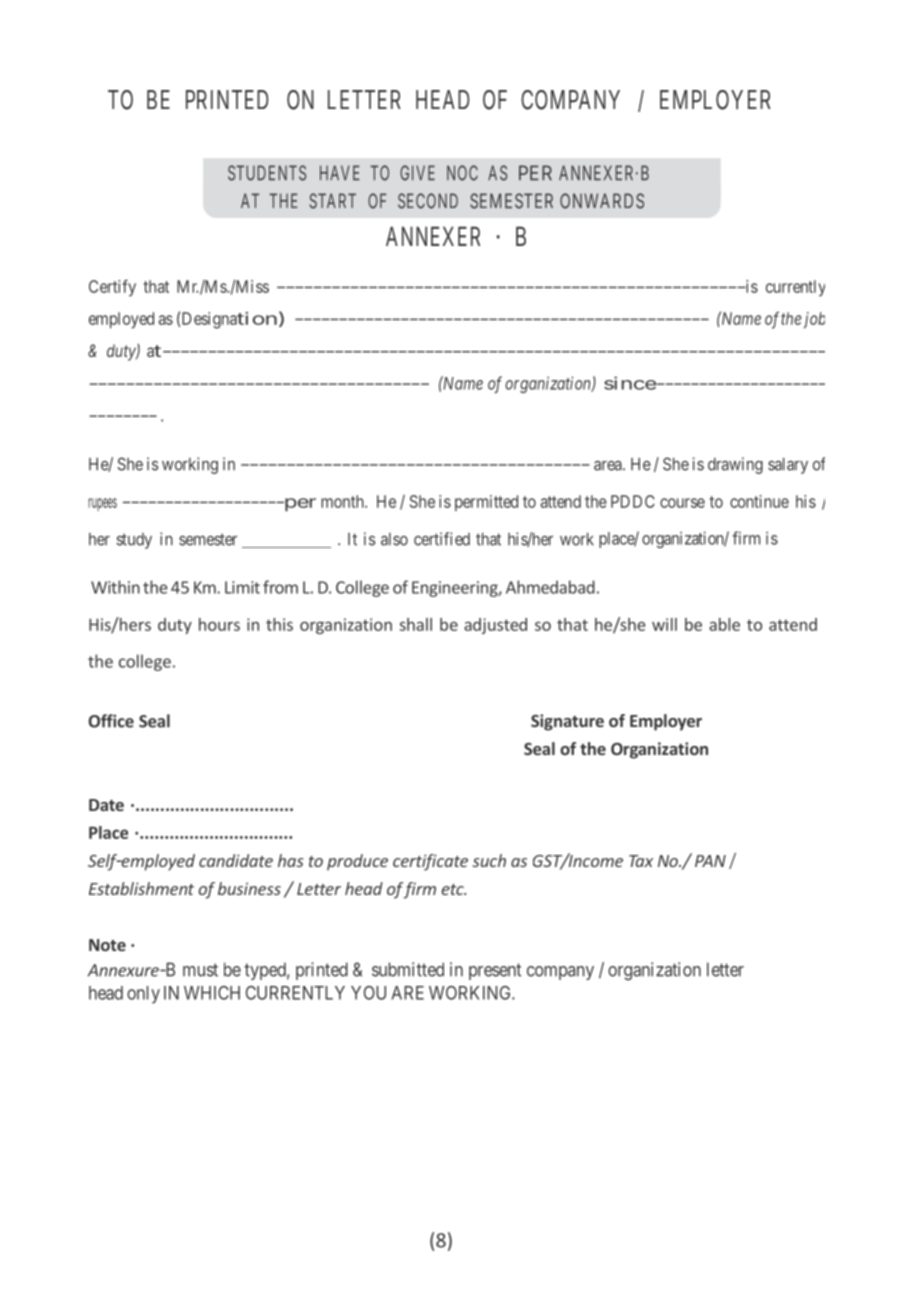  Describe the element at coordinates (428, 201) in the page. I see `SECOND` at that location.
